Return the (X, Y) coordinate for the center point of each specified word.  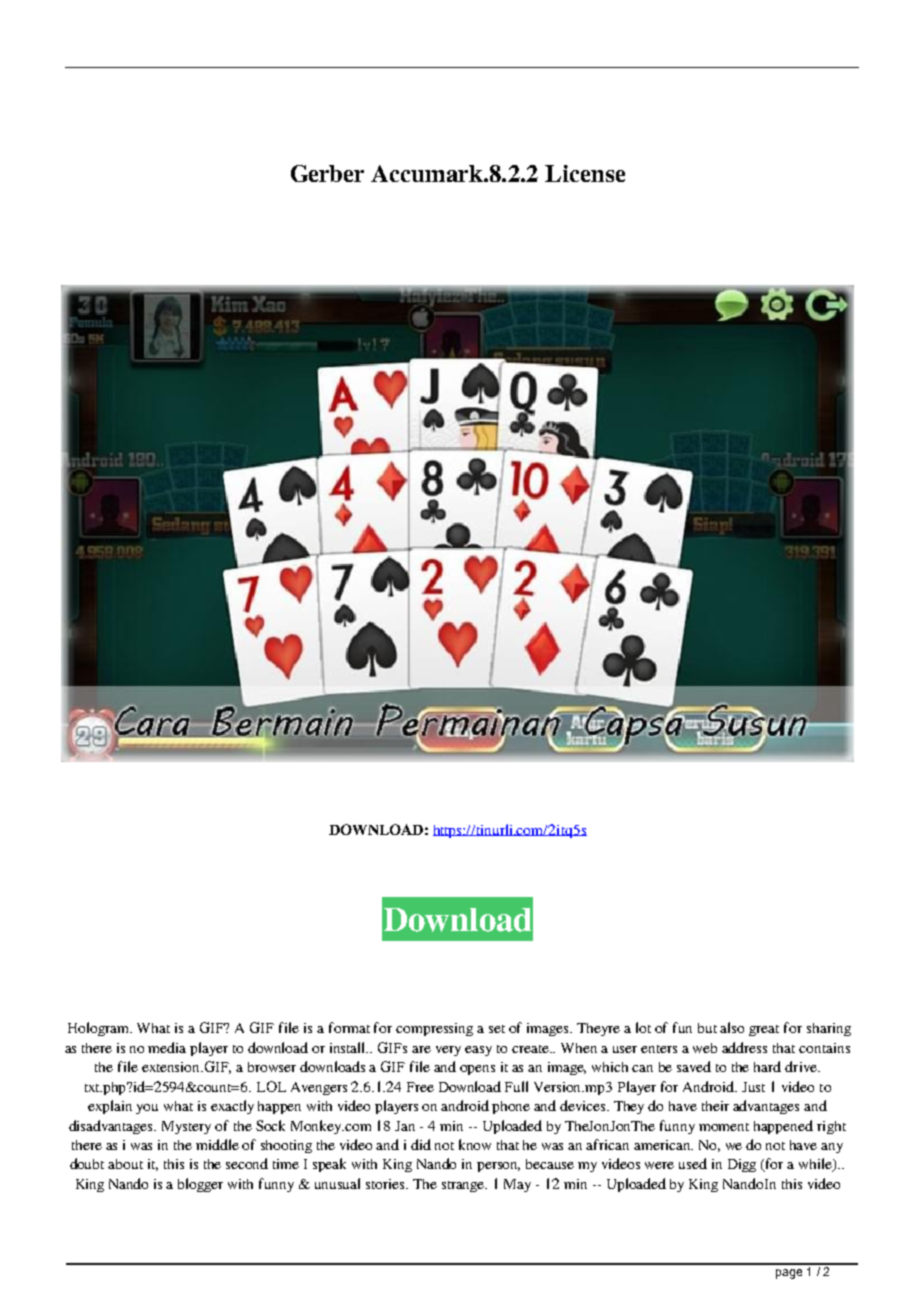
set (497, 1029)
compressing (434, 1029)
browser (272, 1067)
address (744, 1047)
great (764, 1030)
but (707, 1028)
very (448, 1051)
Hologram (100, 1029)
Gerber (327, 173)
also (732, 1027)
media (167, 1047)
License (585, 173)
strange (464, 1186)
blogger (200, 1185)
